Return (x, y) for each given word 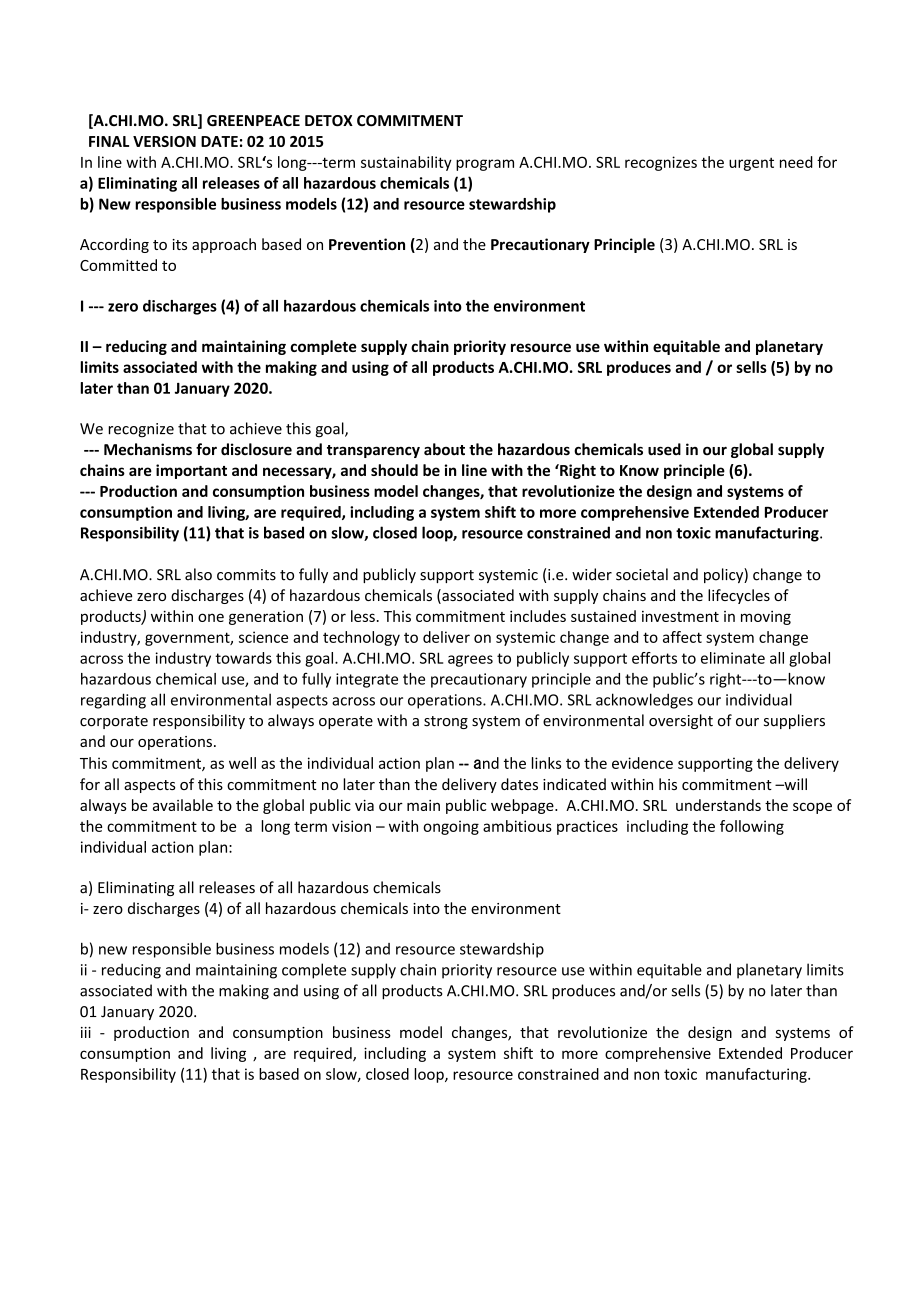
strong (446, 722)
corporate (114, 722)
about (444, 449)
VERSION (164, 141)
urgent (751, 164)
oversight (681, 721)
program (485, 165)
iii (86, 1032)
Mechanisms (148, 449)
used (664, 449)
